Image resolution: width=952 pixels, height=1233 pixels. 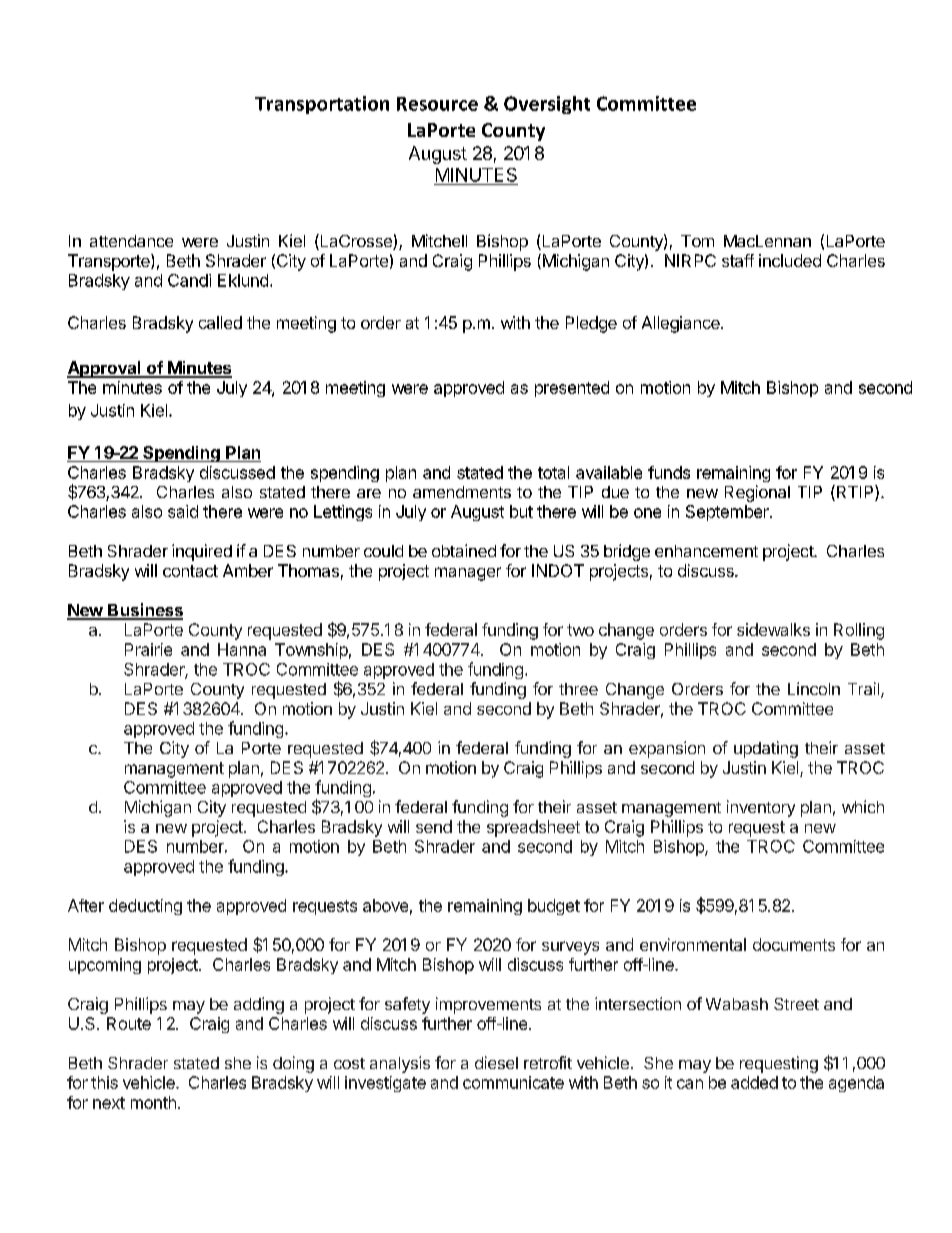 What do you see at coordinates (496, 1062) in the document?
I see `diesel` at bounding box center [496, 1062].
